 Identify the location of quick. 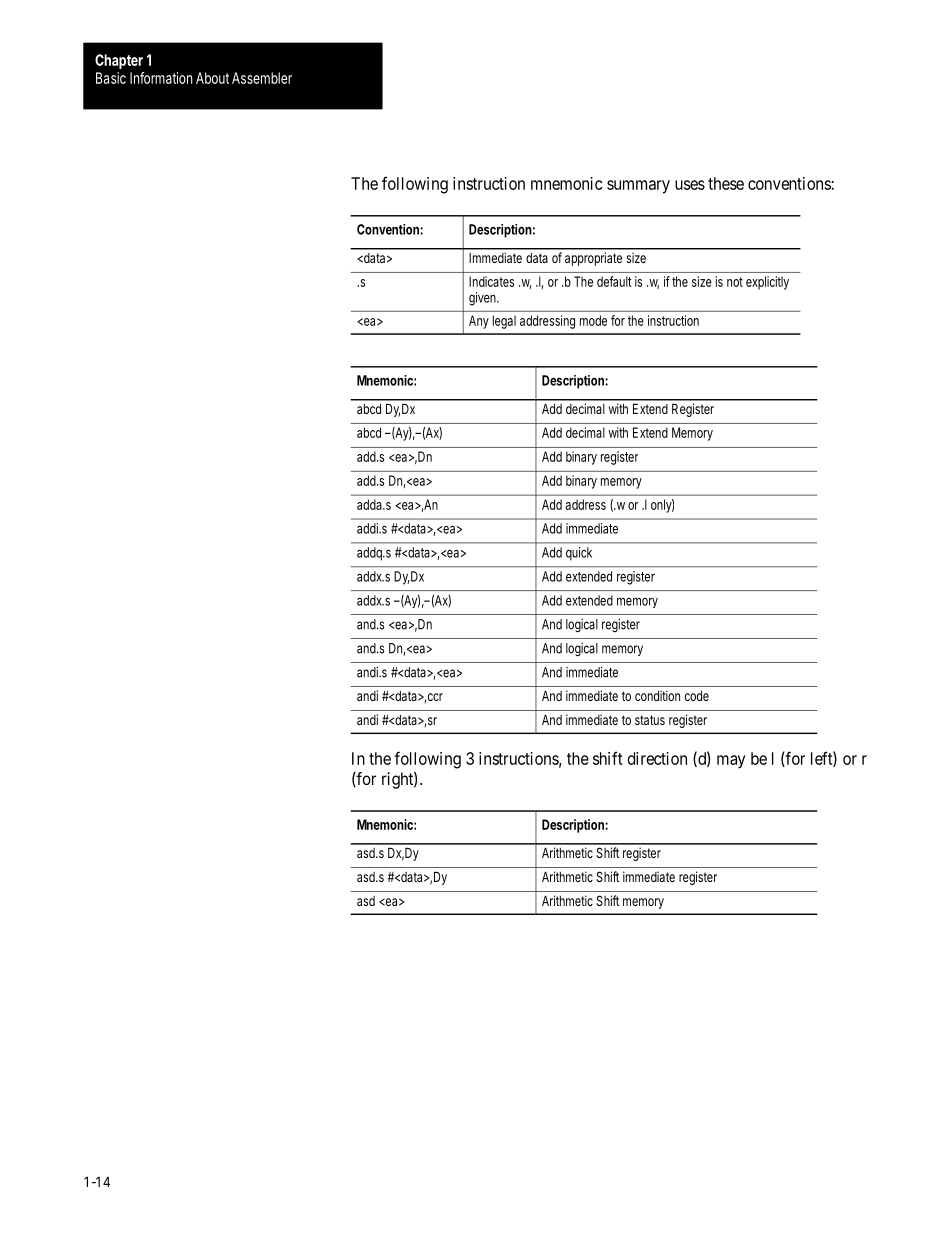
(579, 554).
